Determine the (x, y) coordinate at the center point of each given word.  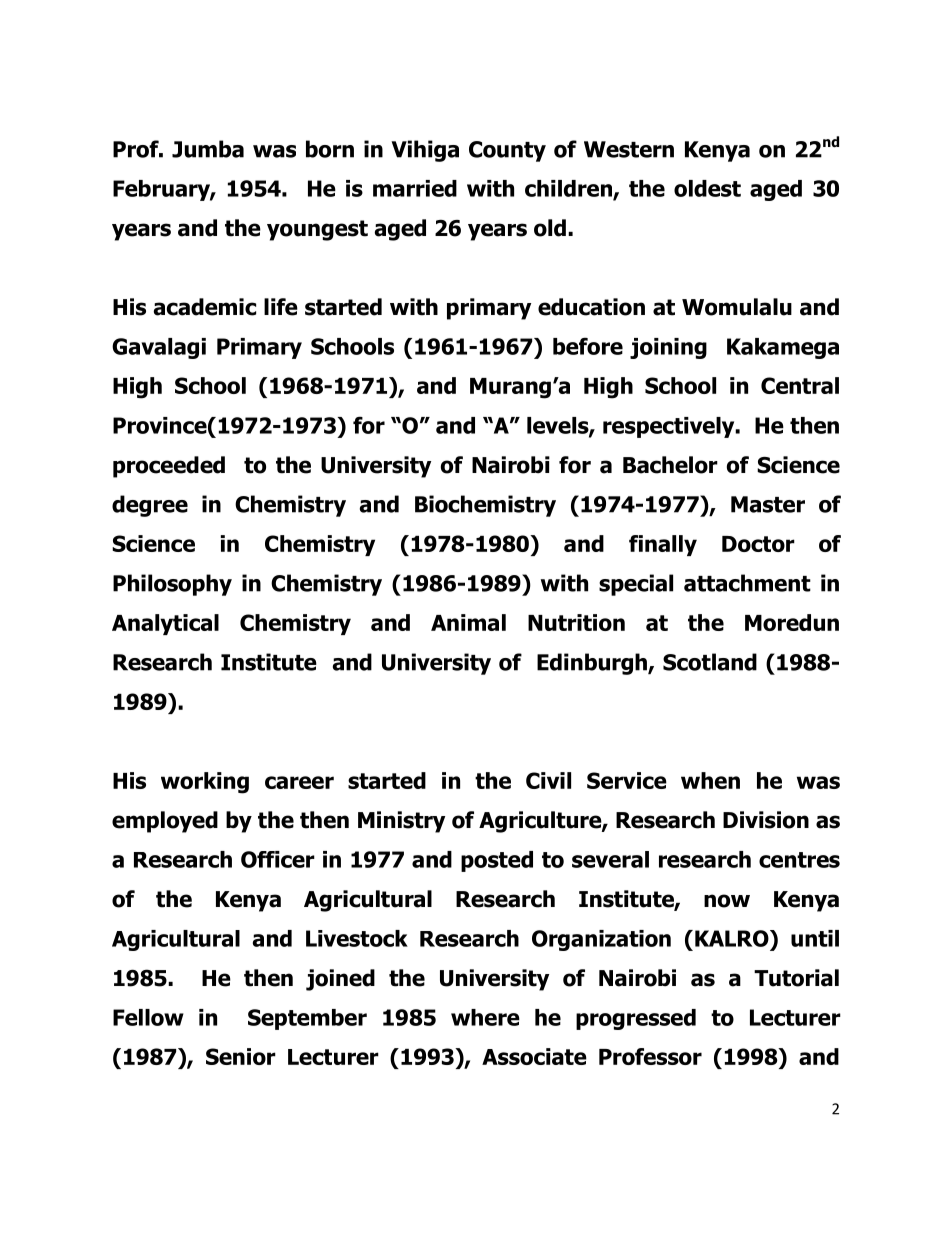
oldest (707, 188)
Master (768, 504)
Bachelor (670, 465)
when (710, 780)
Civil (548, 780)
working (205, 783)
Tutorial (796, 978)
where (485, 1017)
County (507, 151)
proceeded (169, 467)
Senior (241, 1056)
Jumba (208, 149)
